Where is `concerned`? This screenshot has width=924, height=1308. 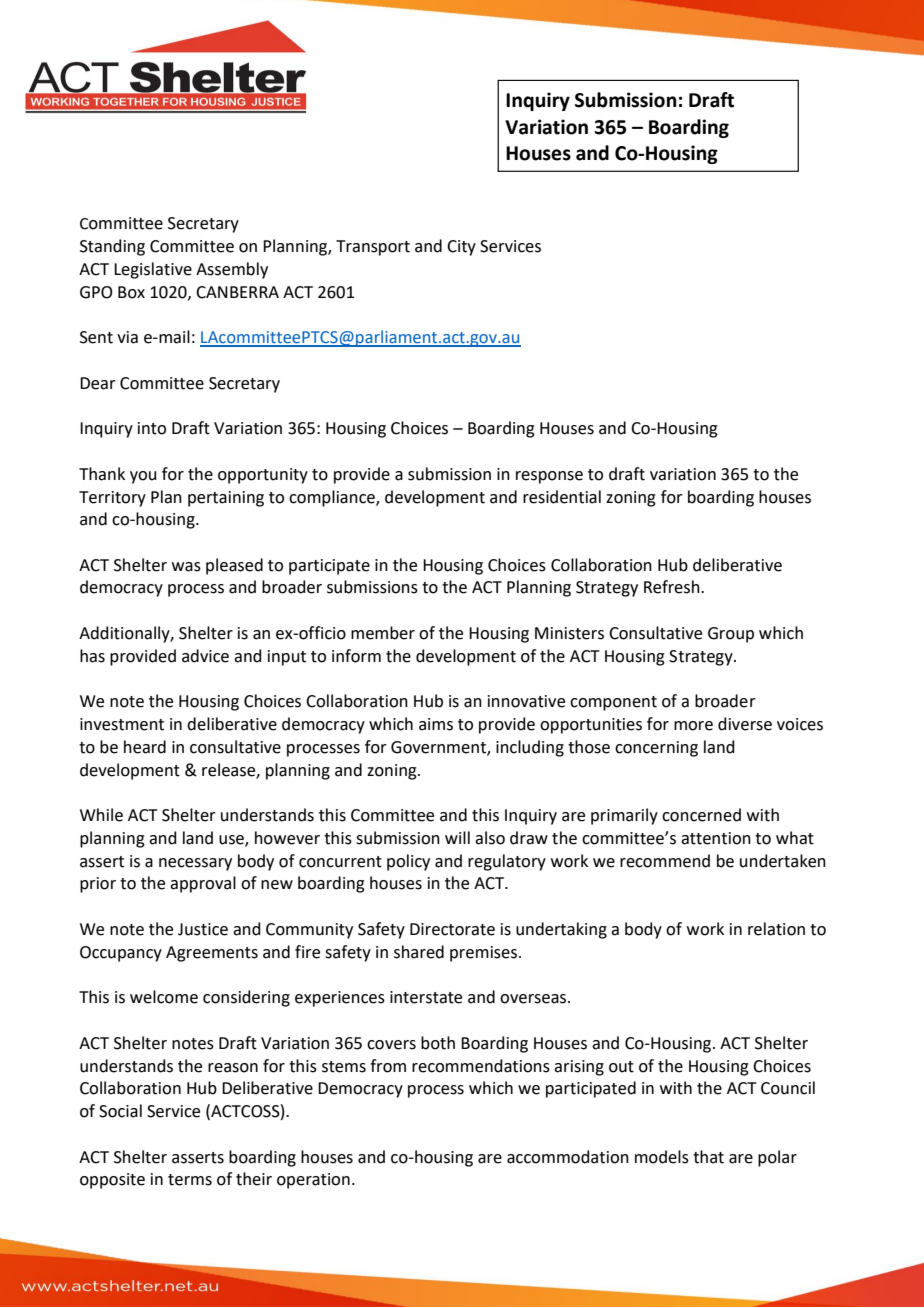
concerned is located at coordinates (701, 815).
